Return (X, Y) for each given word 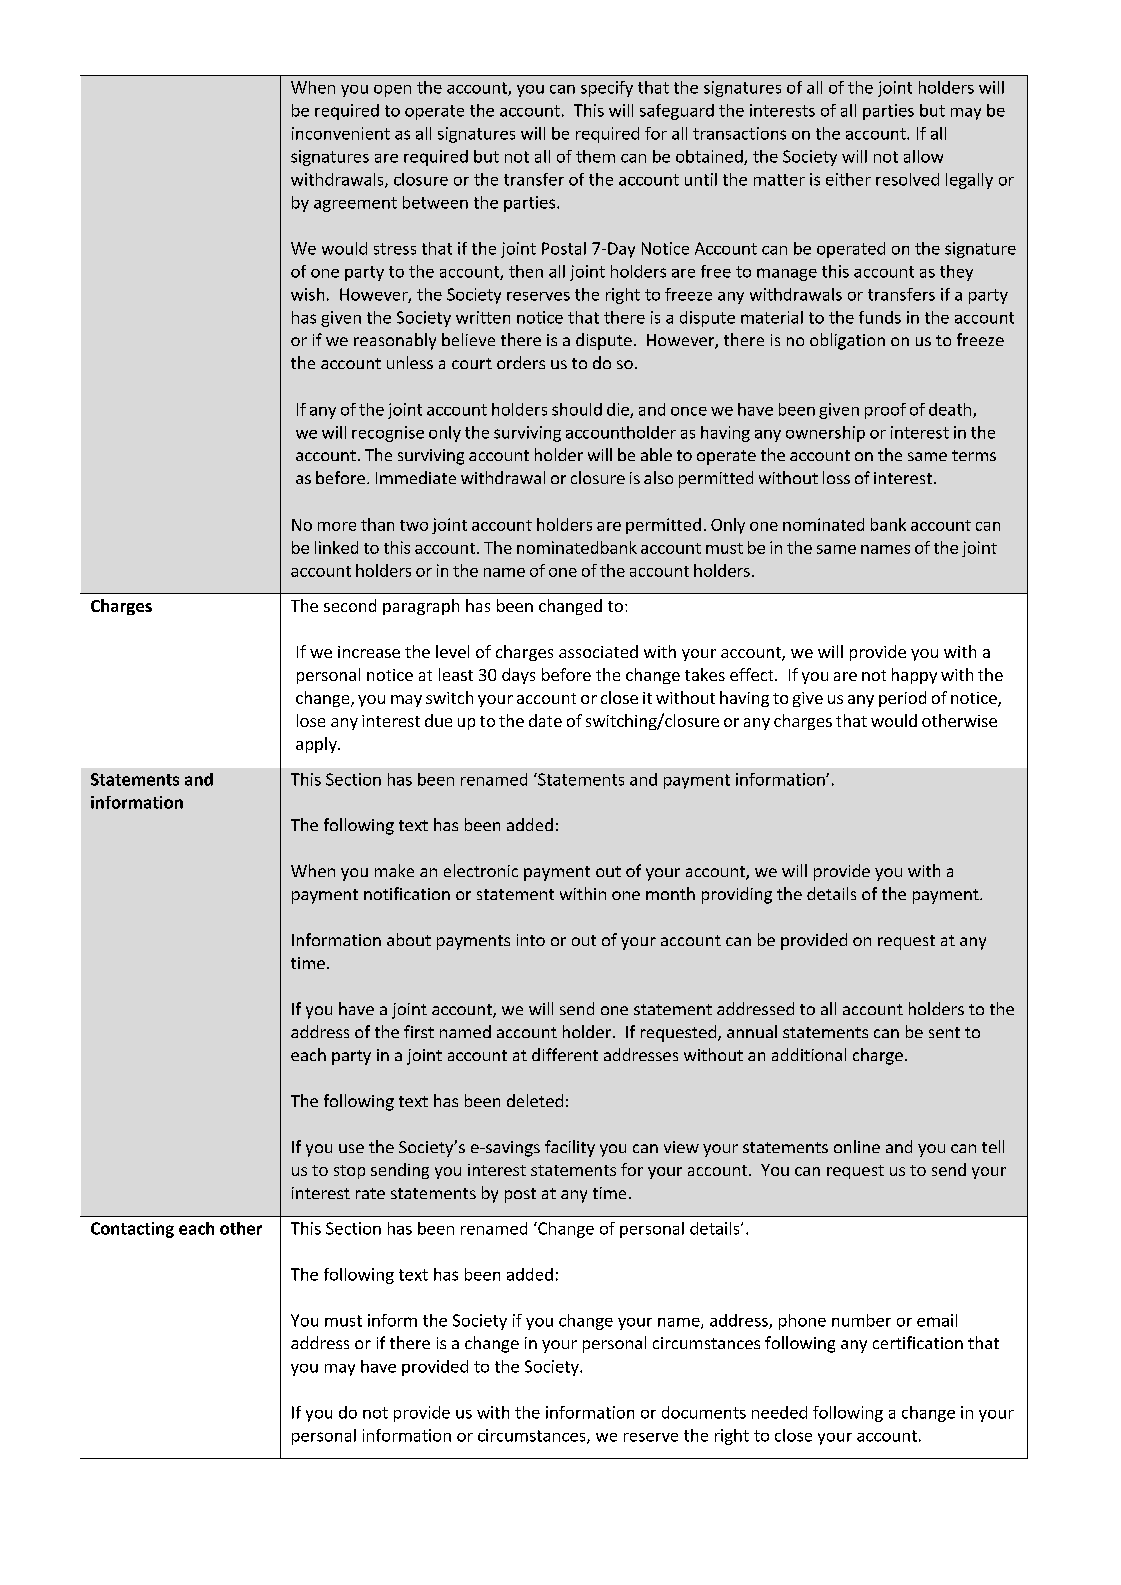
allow (923, 156)
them (595, 156)
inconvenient (341, 133)
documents (704, 1412)
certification (918, 1342)
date (545, 720)
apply (317, 745)
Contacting (132, 1230)
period (902, 699)
